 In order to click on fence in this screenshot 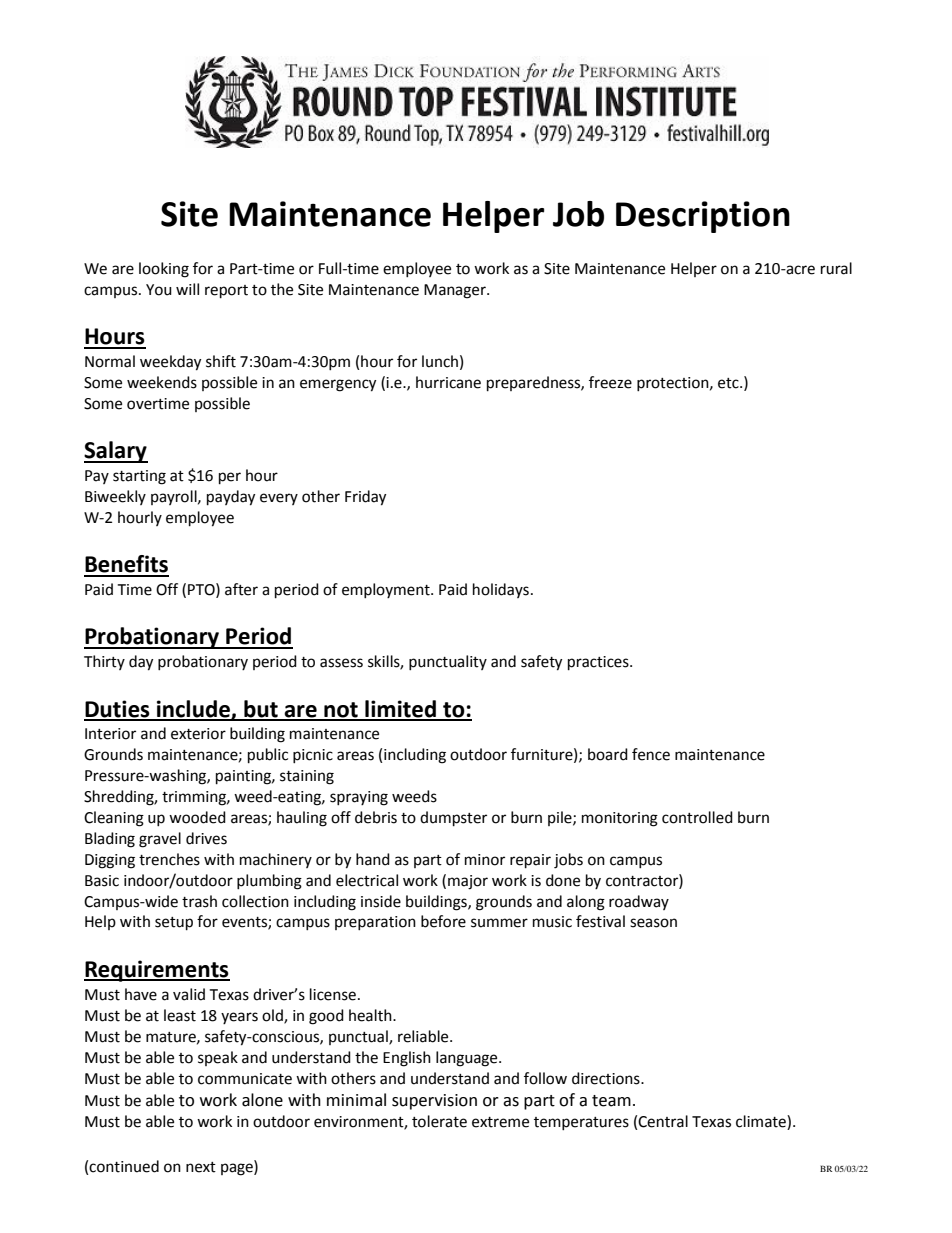, I will do `click(651, 754)`.
